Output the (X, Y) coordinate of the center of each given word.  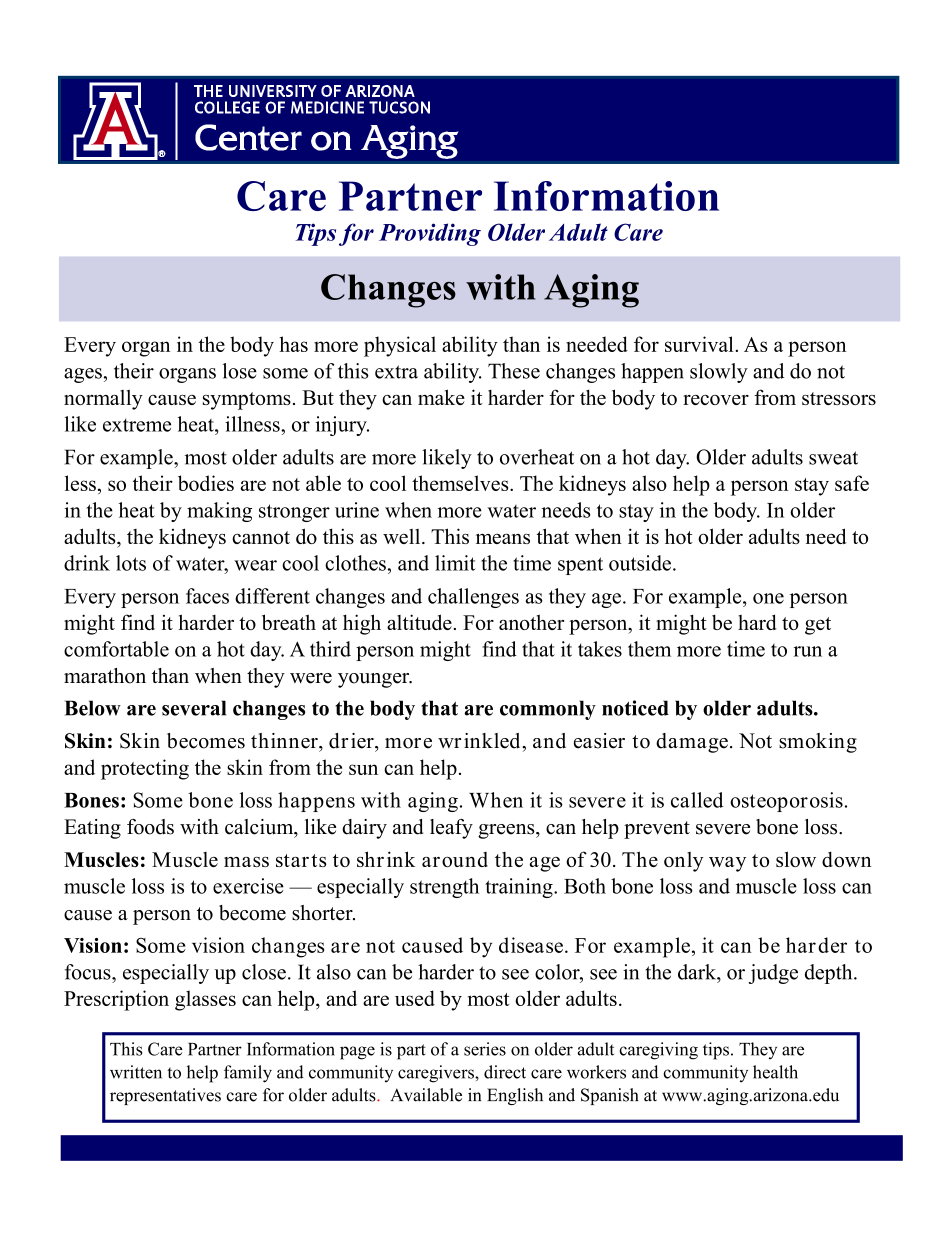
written (136, 1072)
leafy (451, 829)
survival (700, 344)
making (219, 512)
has (293, 344)
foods (150, 827)
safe (852, 483)
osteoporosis (786, 802)
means (503, 539)
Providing (430, 234)
